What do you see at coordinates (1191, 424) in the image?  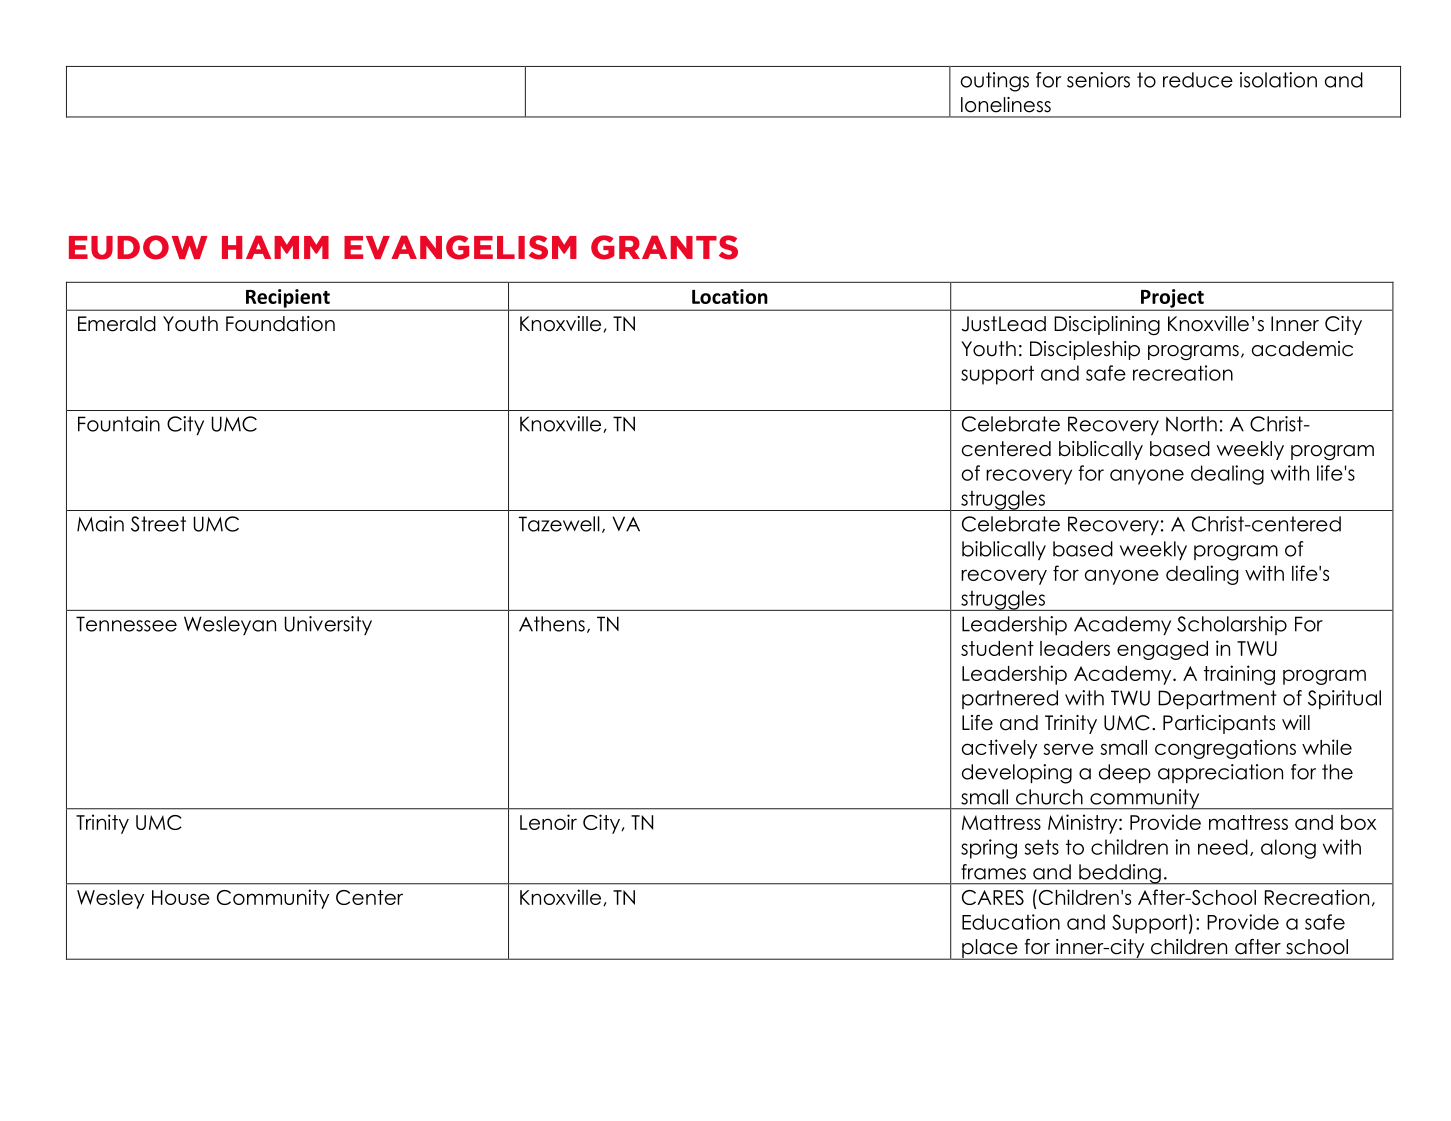 I see `North` at bounding box center [1191, 424].
